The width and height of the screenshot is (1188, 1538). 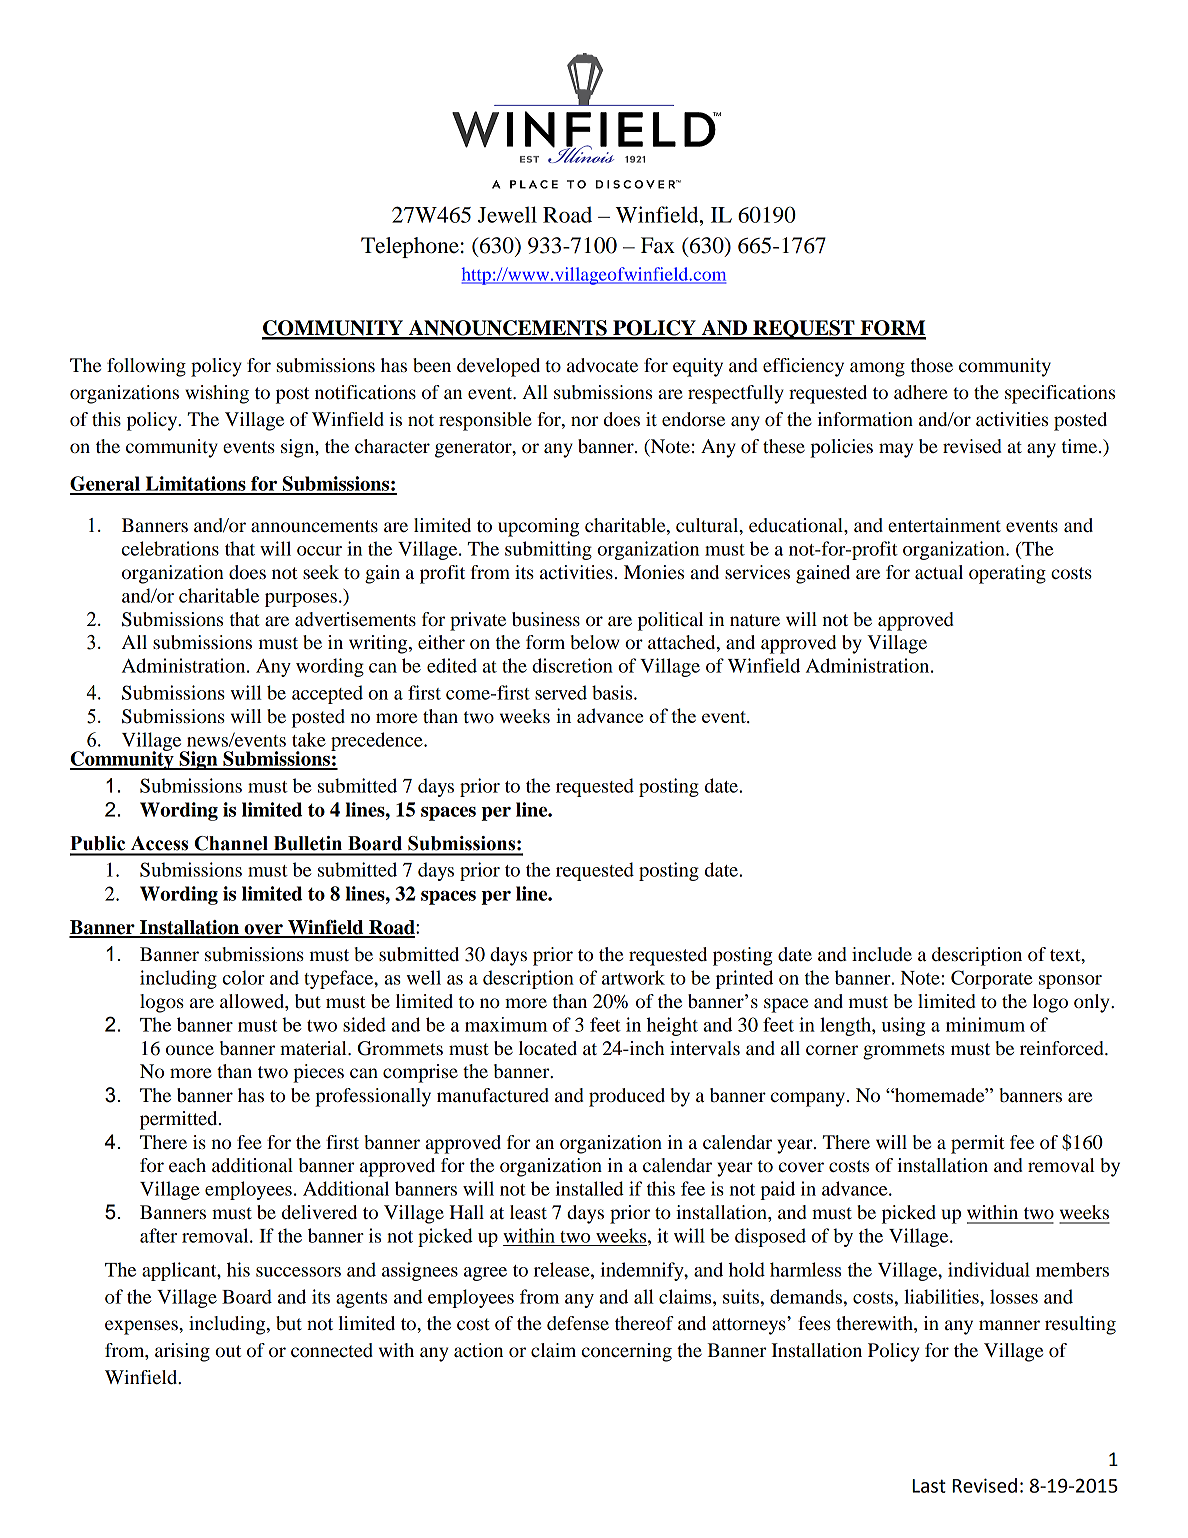 I want to click on those, so click(x=932, y=365).
